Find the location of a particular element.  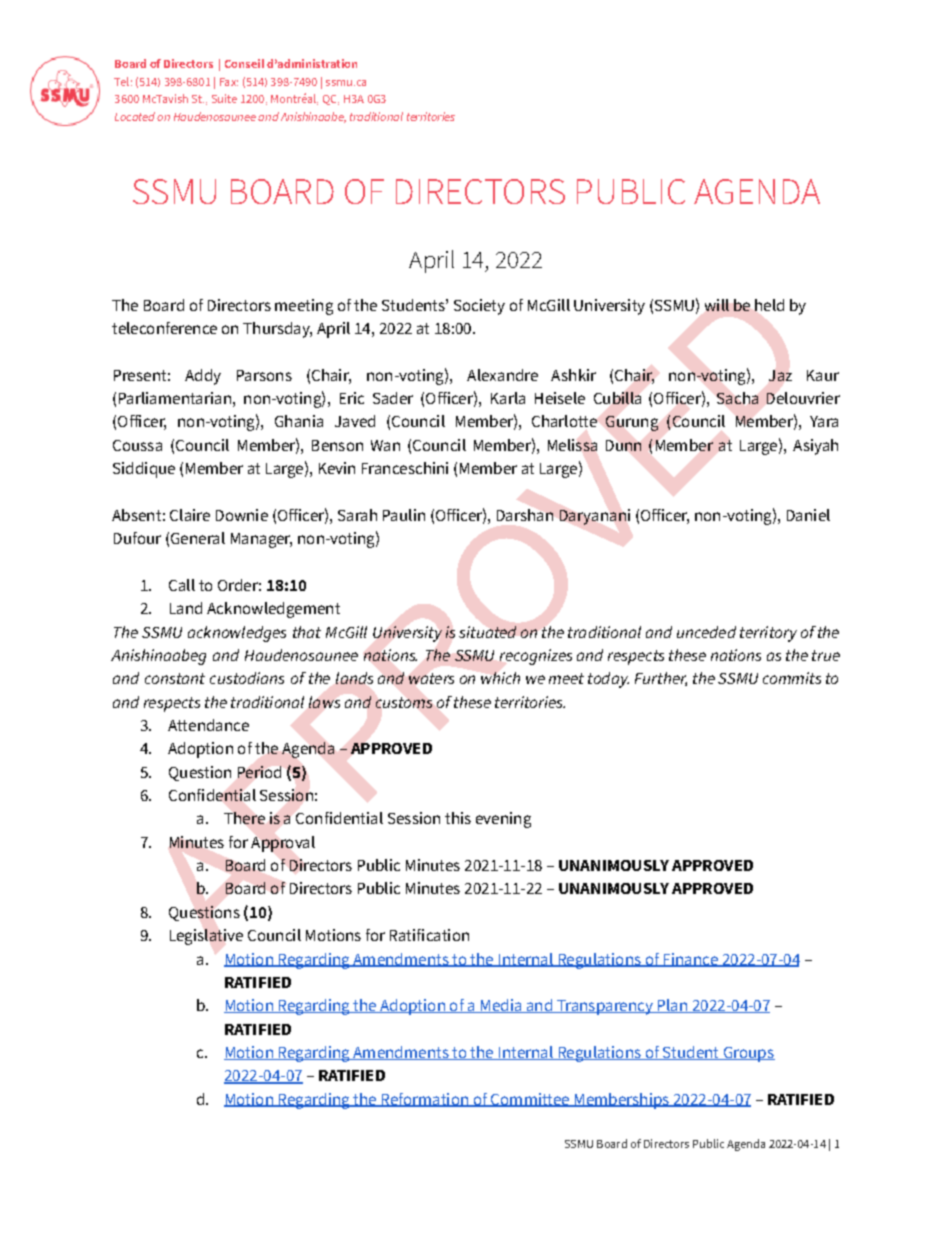

Suite is located at coordinates (224, 98).
